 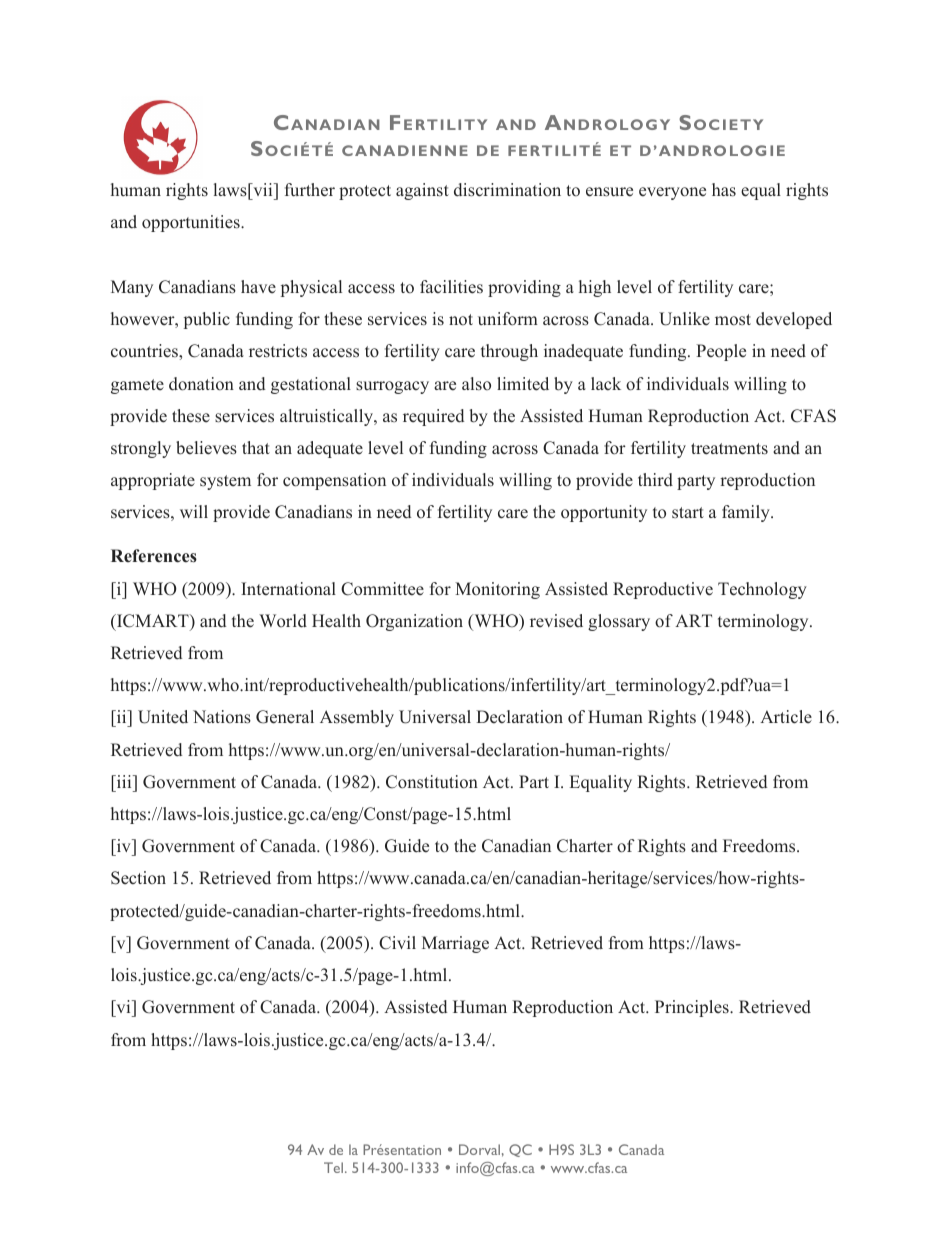 What do you see at coordinates (729, 449) in the screenshot?
I see `treatments` at bounding box center [729, 449].
